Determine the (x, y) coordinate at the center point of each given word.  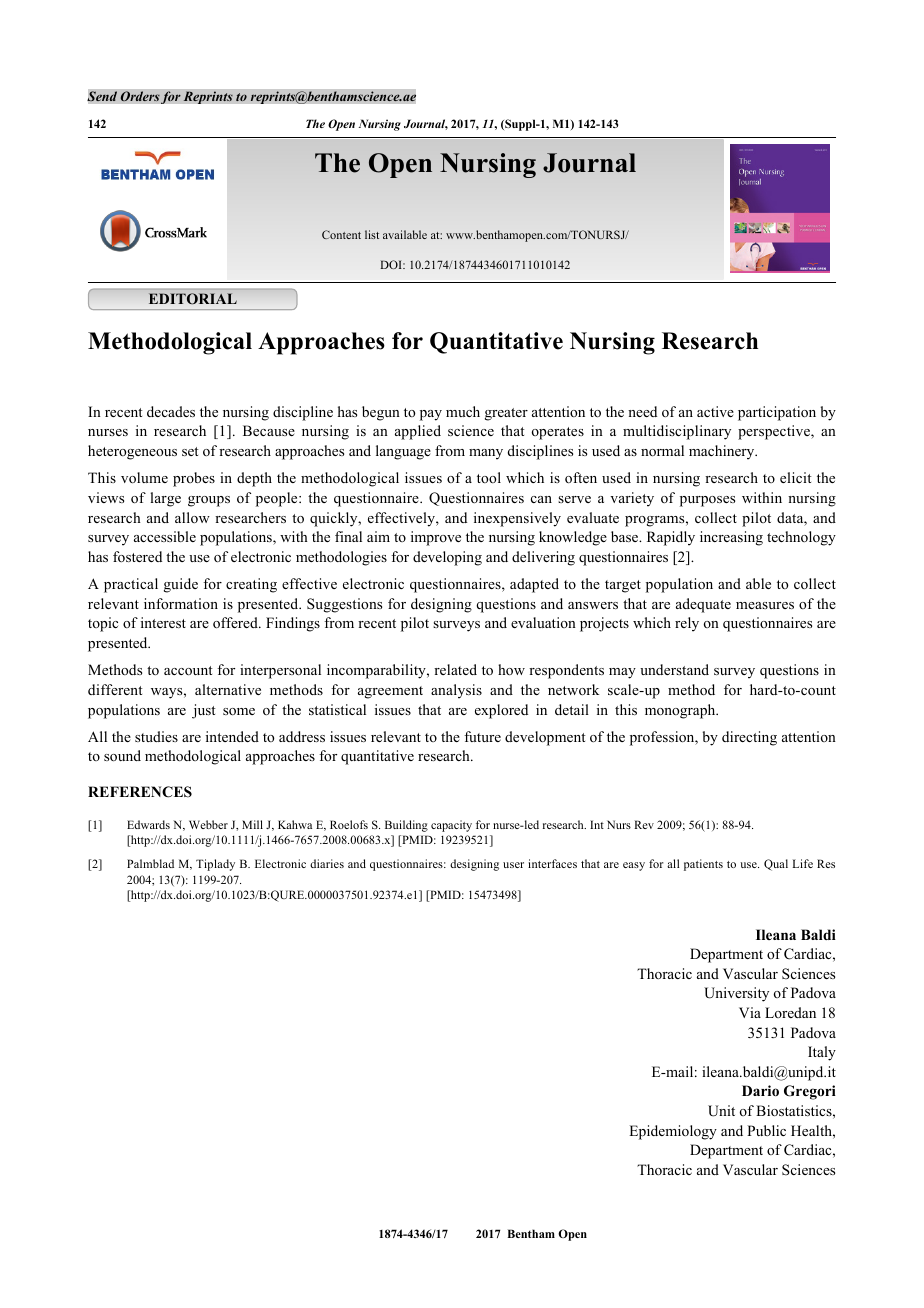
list (372, 234)
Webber (208, 824)
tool (489, 477)
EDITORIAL (193, 298)
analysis (456, 691)
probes (194, 479)
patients (703, 865)
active (715, 411)
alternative (228, 689)
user (513, 865)
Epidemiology (673, 1132)
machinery (723, 452)
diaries (327, 863)
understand (674, 669)
